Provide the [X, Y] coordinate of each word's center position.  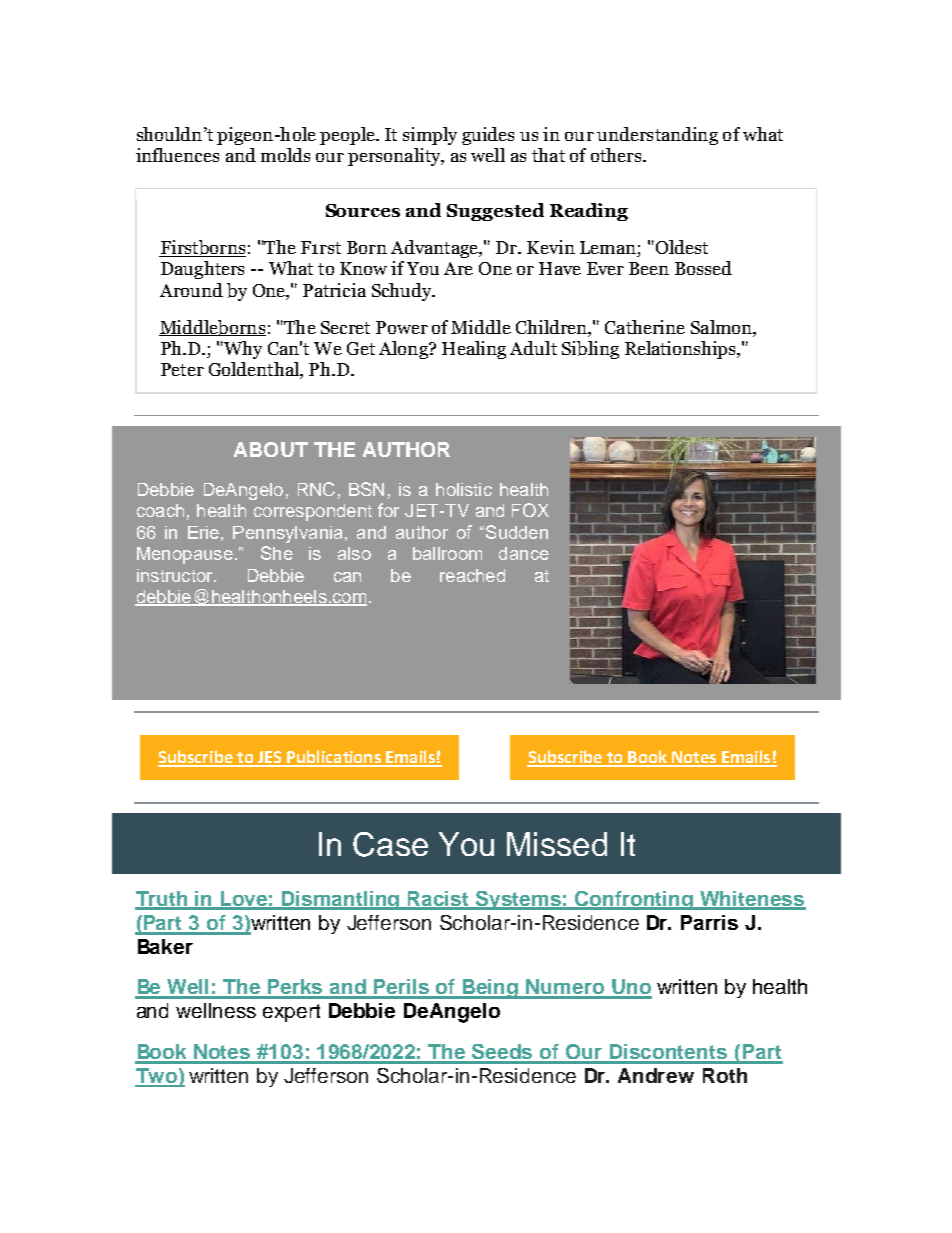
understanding [657, 136]
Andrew [656, 1075]
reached [472, 575]
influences [177, 155]
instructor [176, 575]
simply [430, 136]
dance [524, 553]
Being [491, 989]
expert [291, 1013]
